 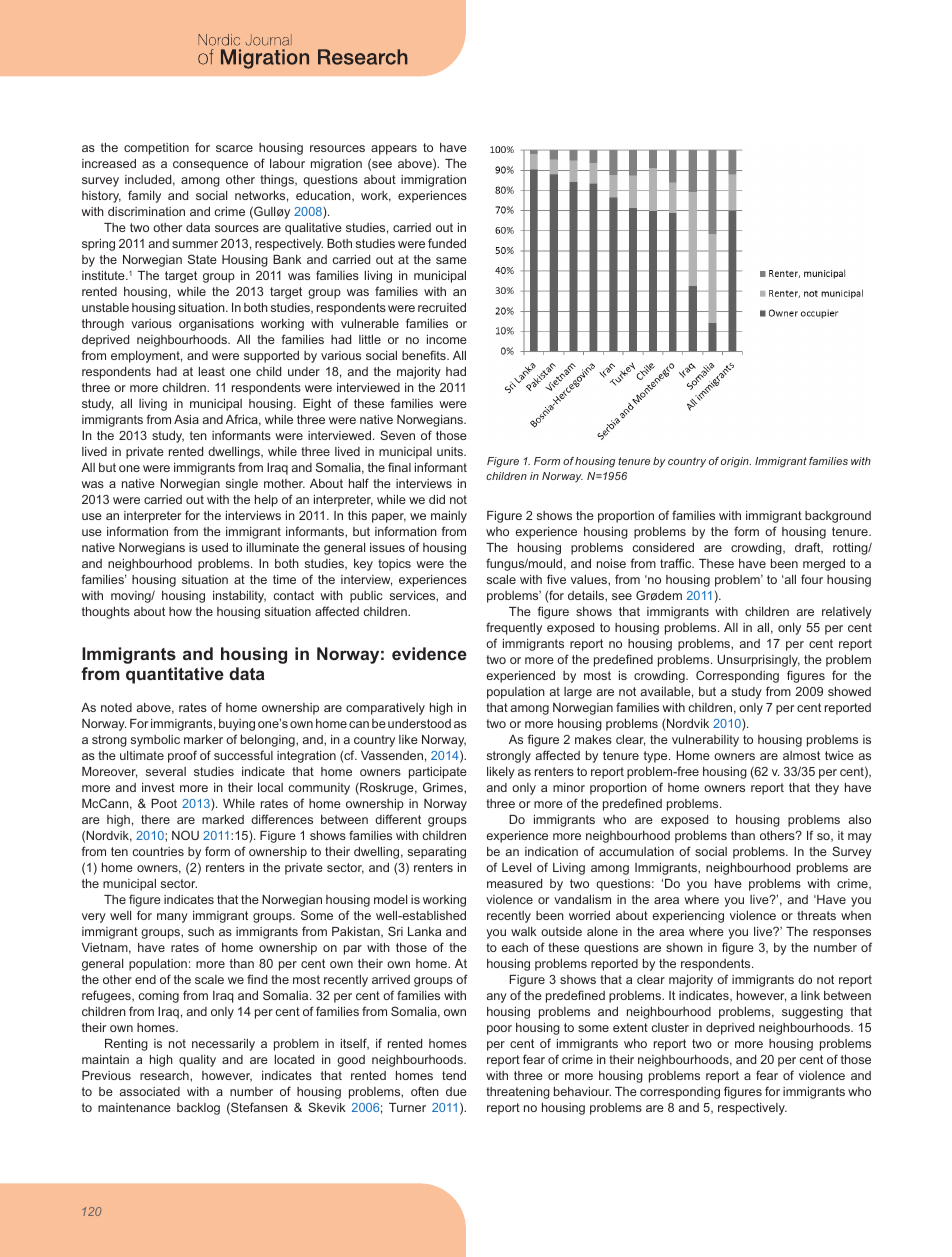 I want to click on research, so click(x=165, y=1075).
